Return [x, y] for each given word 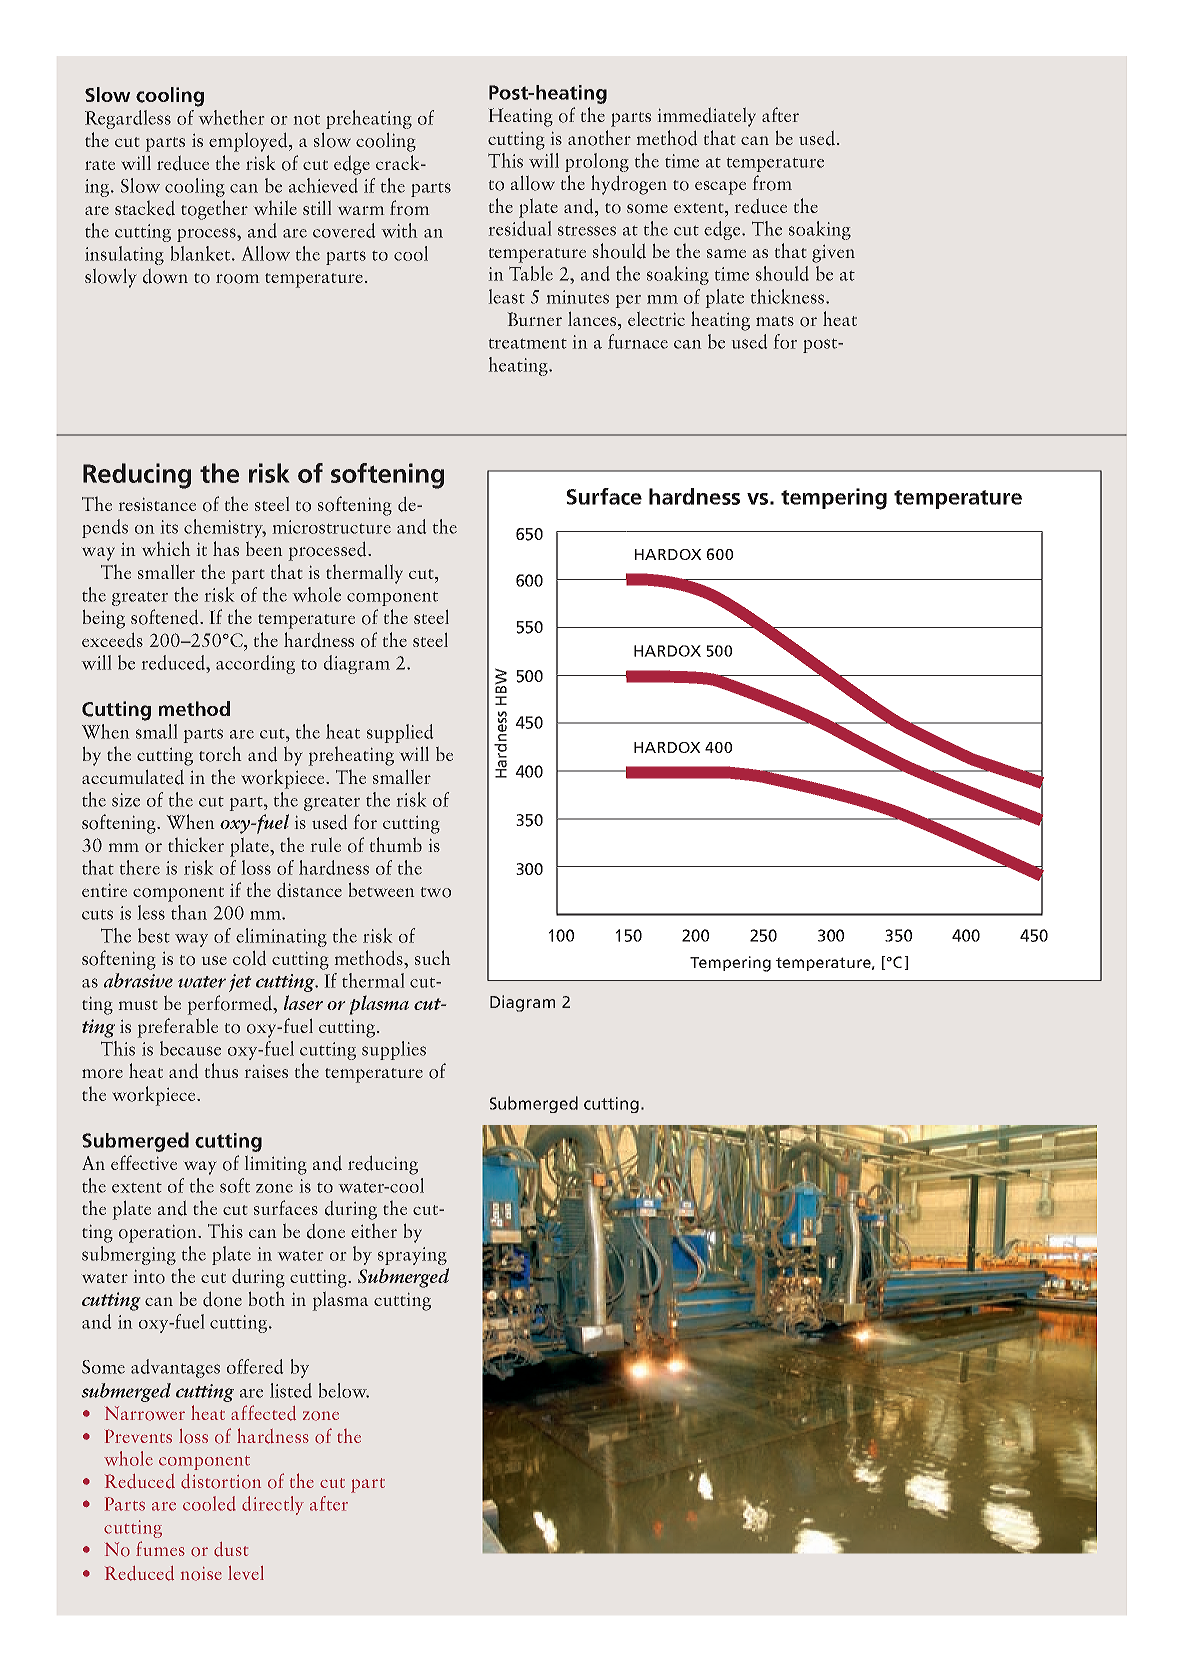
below [344, 1390]
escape [720, 188]
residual [520, 228]
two [436, 892]
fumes [160, 1548]
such [432, 957]
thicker [196, 845]
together [214, 210]
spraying [412, 1256]
